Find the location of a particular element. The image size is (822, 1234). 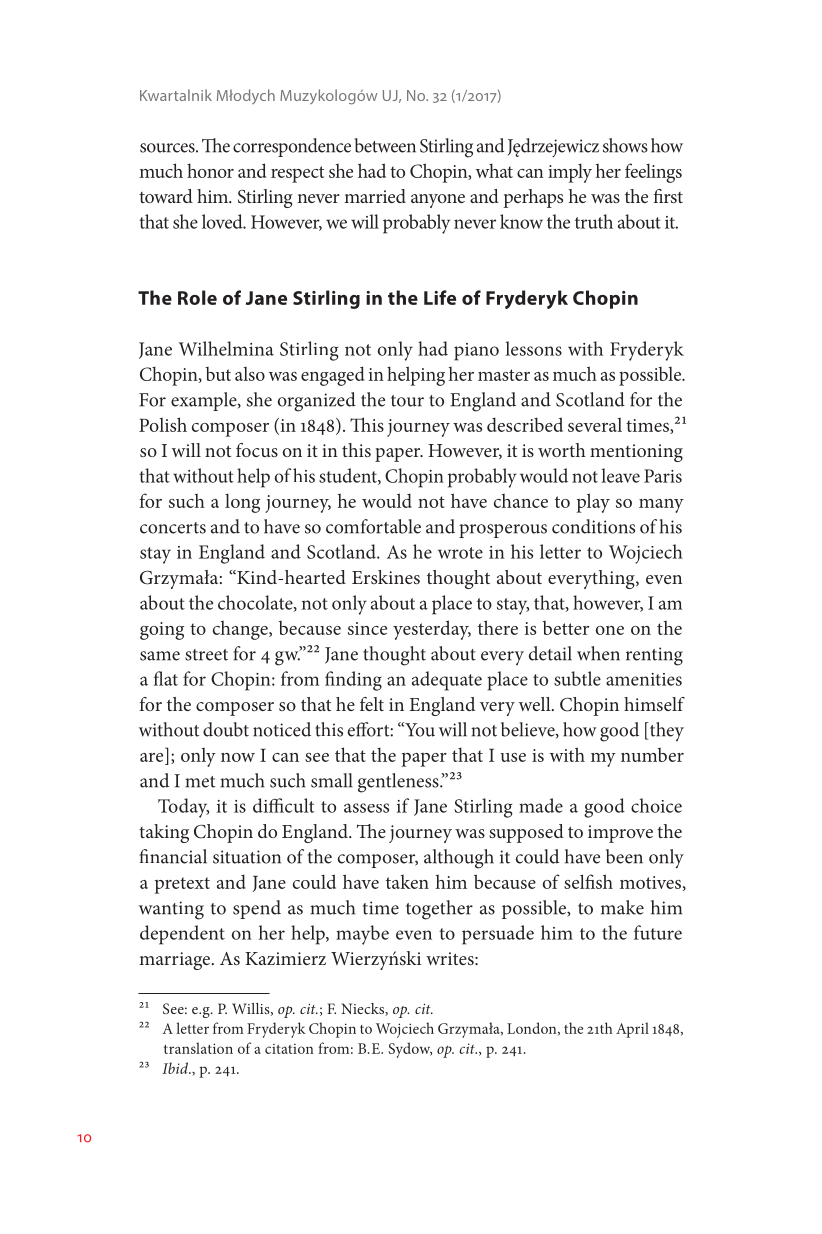

tour is located at coordinates (407, 401).
